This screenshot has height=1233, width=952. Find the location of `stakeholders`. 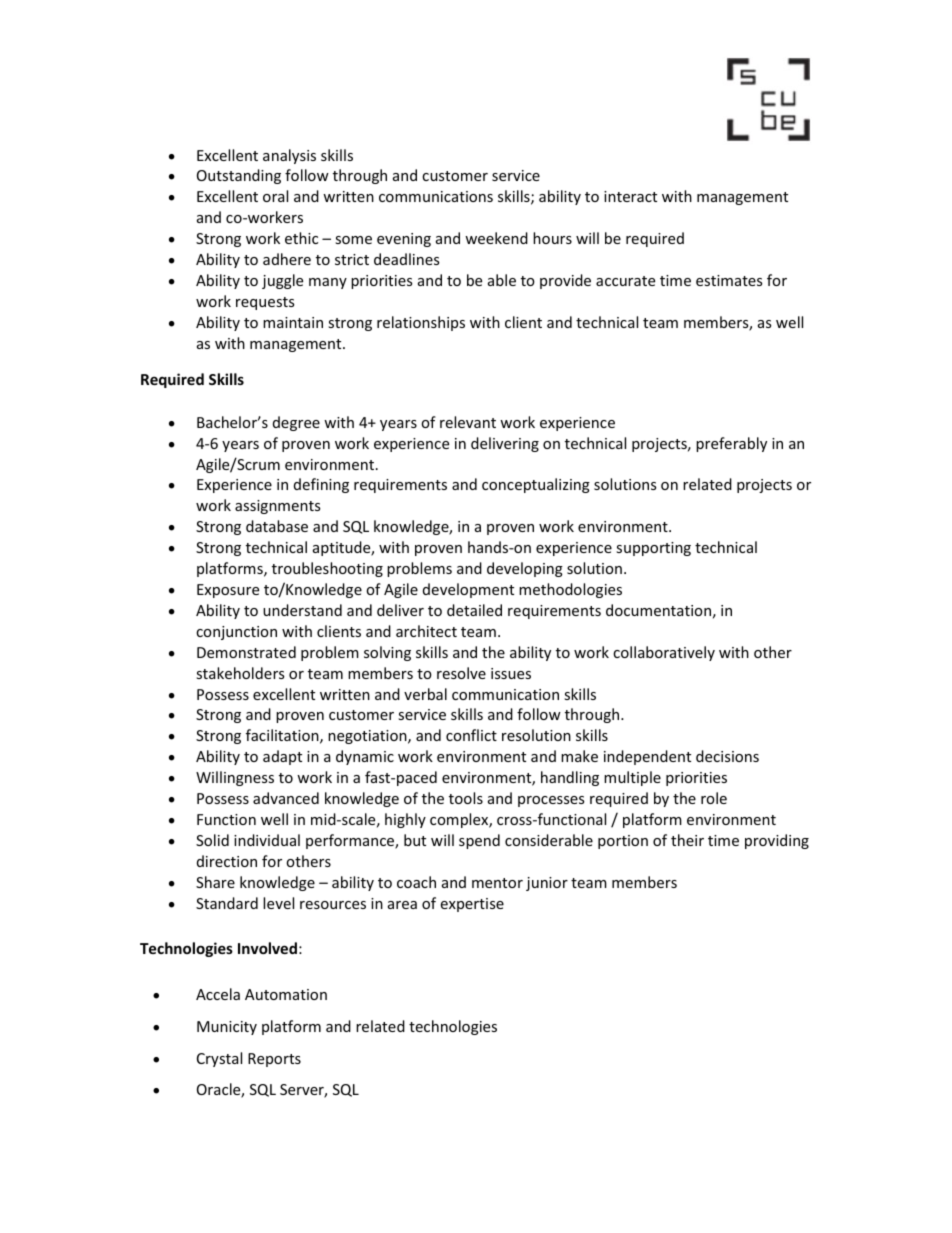

stakeholders is located at coordinates (240, 673).
